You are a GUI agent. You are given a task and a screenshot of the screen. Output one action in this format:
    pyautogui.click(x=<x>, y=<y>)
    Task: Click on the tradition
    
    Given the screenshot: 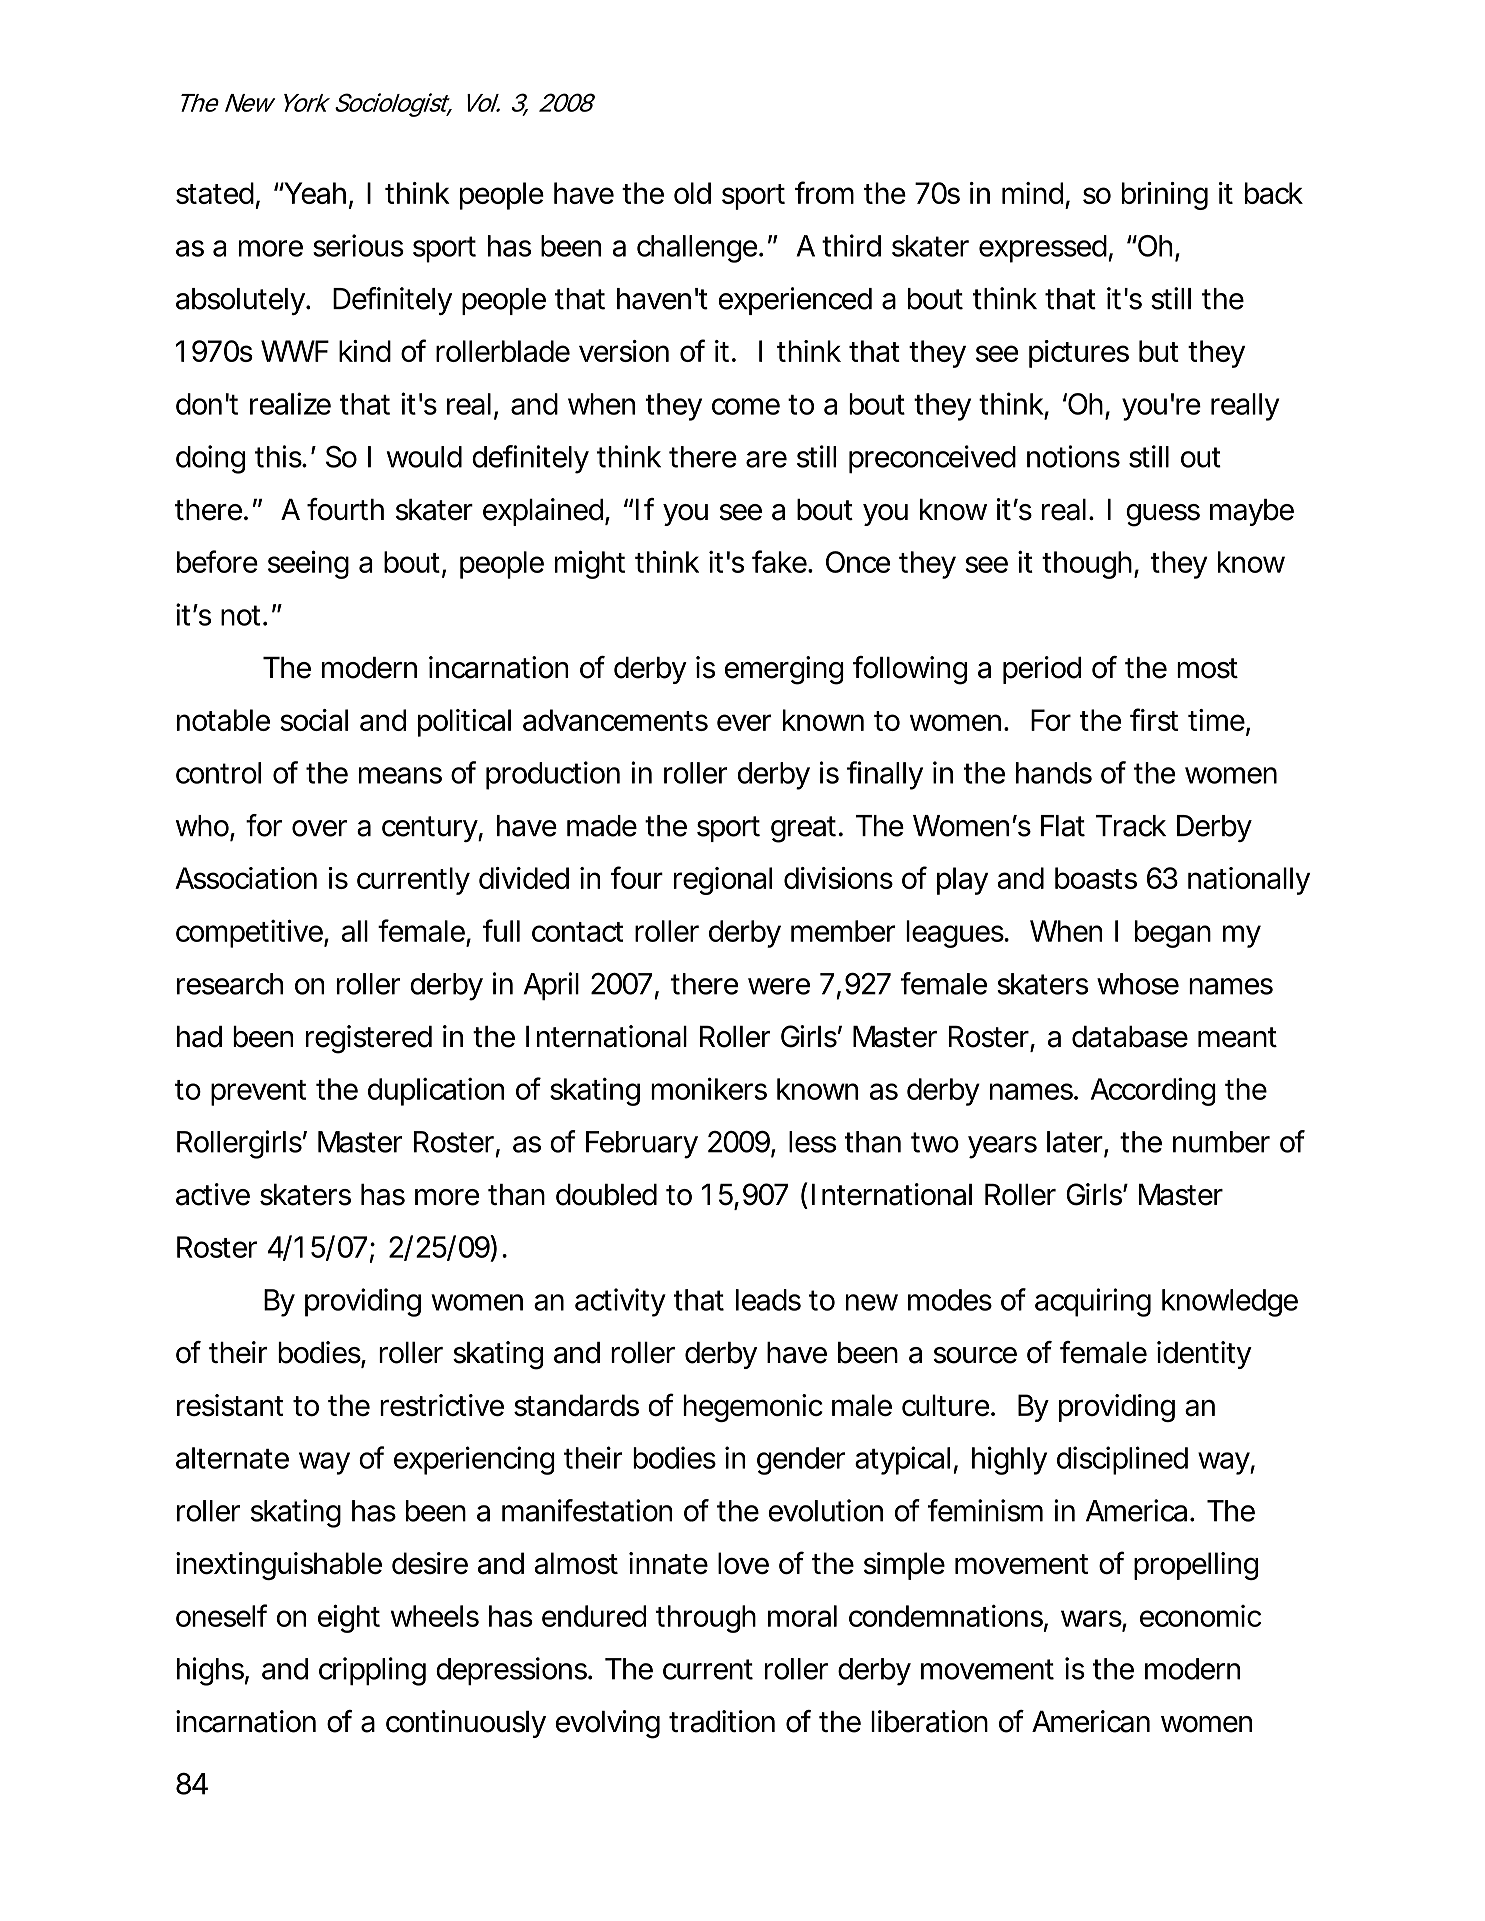 What is the action you would take?
    pyautogui.click(x=722, y=1721)
